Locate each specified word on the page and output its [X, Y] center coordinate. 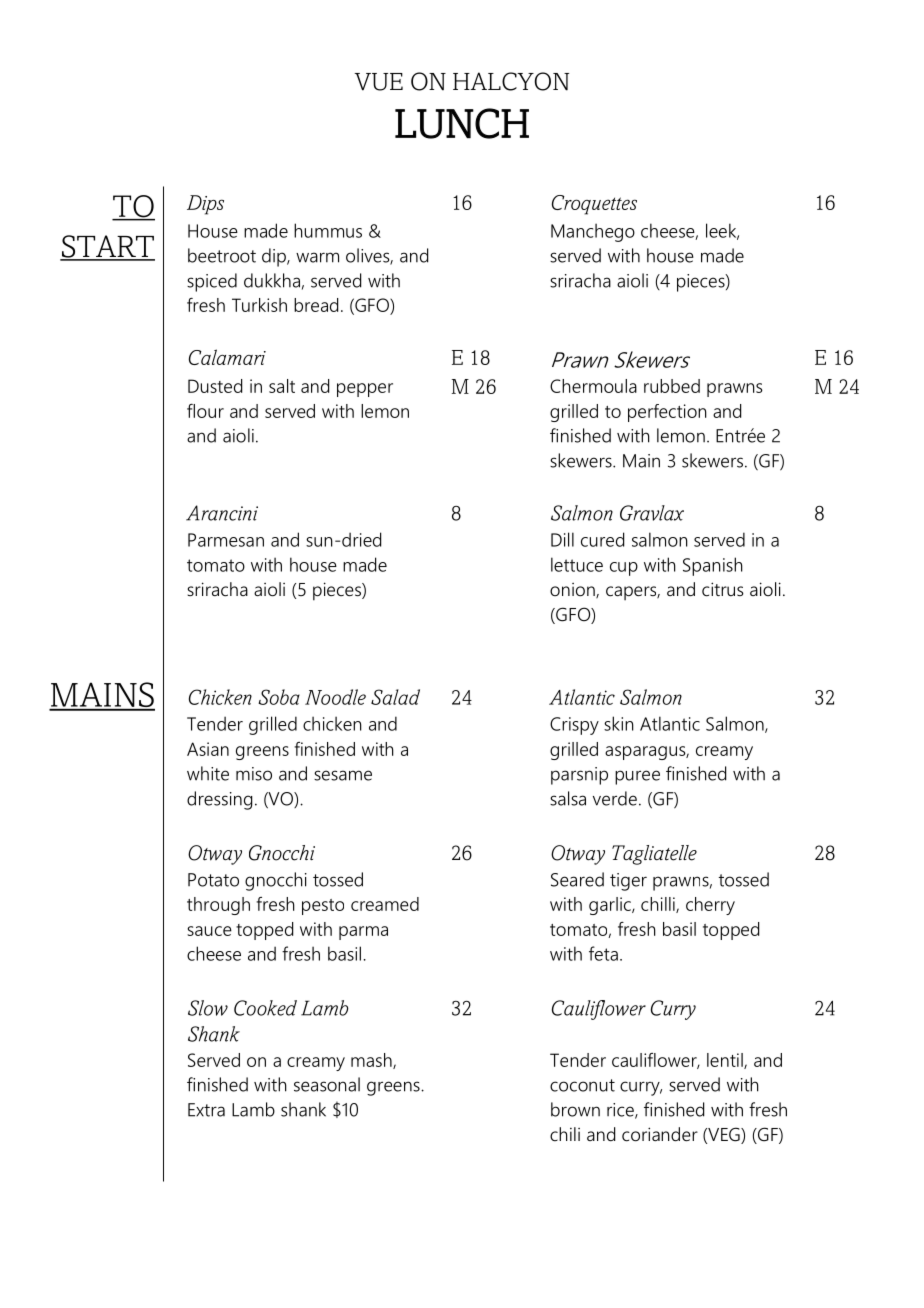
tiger [628, 882]
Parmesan [226, 540]
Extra [206, 1110]
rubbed [672, 386]
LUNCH [462, 123]
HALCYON [511, 81]
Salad [395, 697]
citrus [723, 589]
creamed [385, 904]
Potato [213, 880]
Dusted [215, 386]
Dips [205, 205]
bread [316, 305]
